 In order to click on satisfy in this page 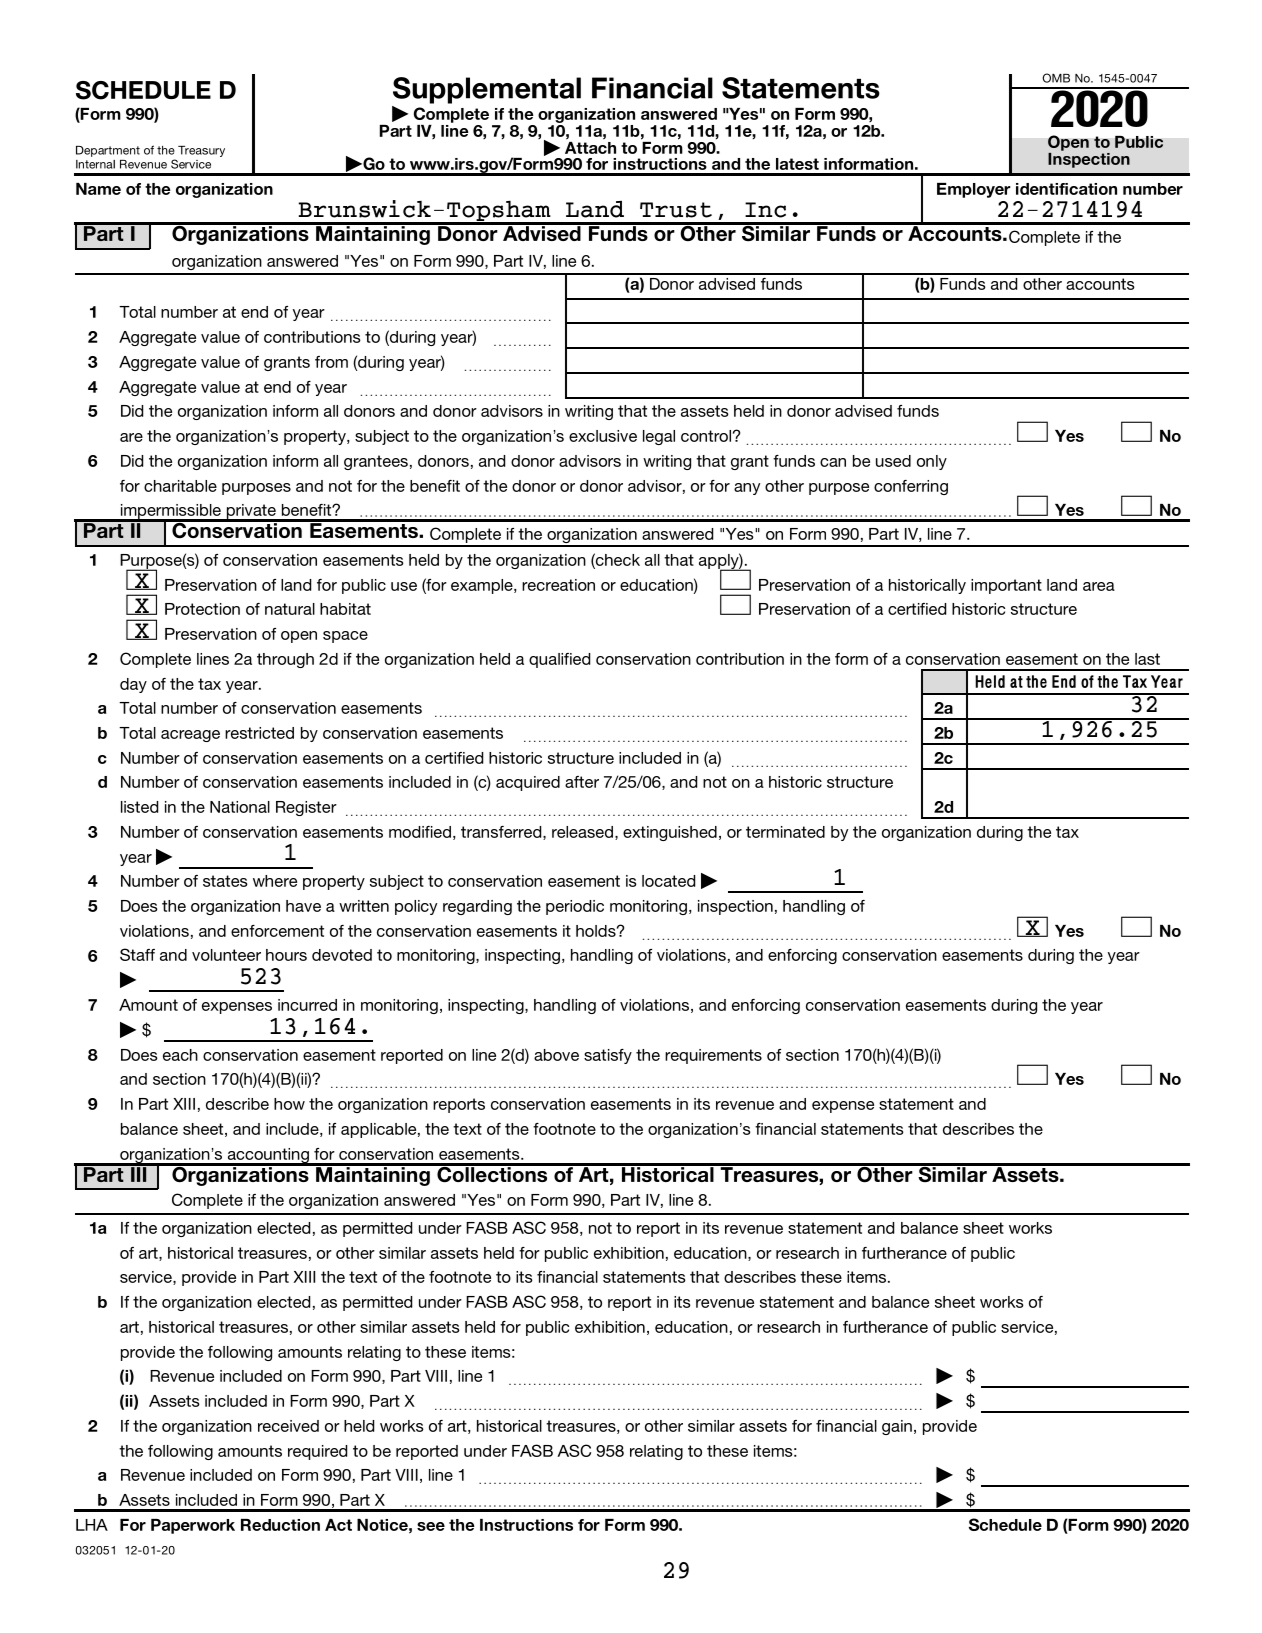, I will do `click(608, 1056)`.
